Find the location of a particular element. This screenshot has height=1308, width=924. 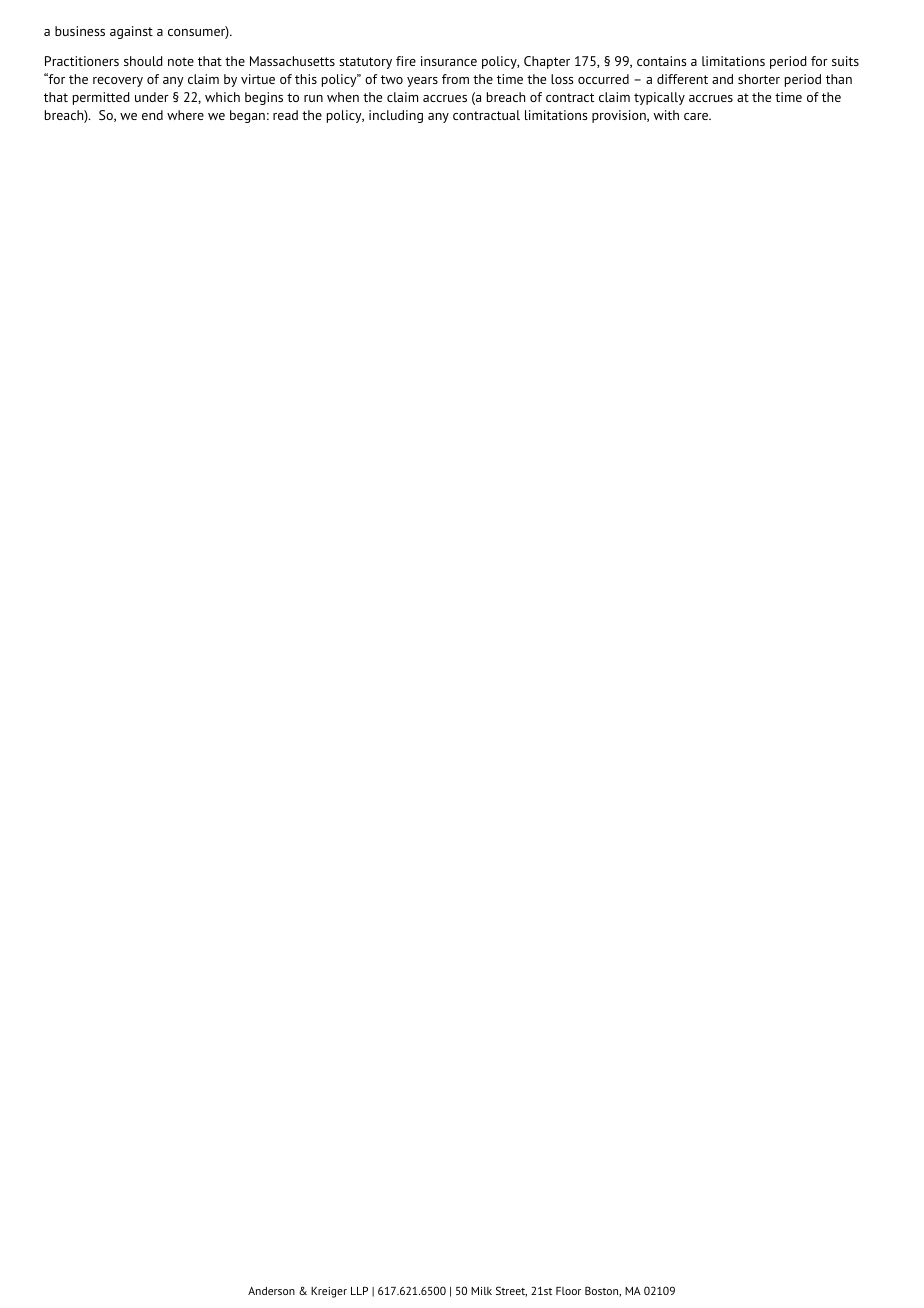

shorter is located at coordinates (759, 79).
